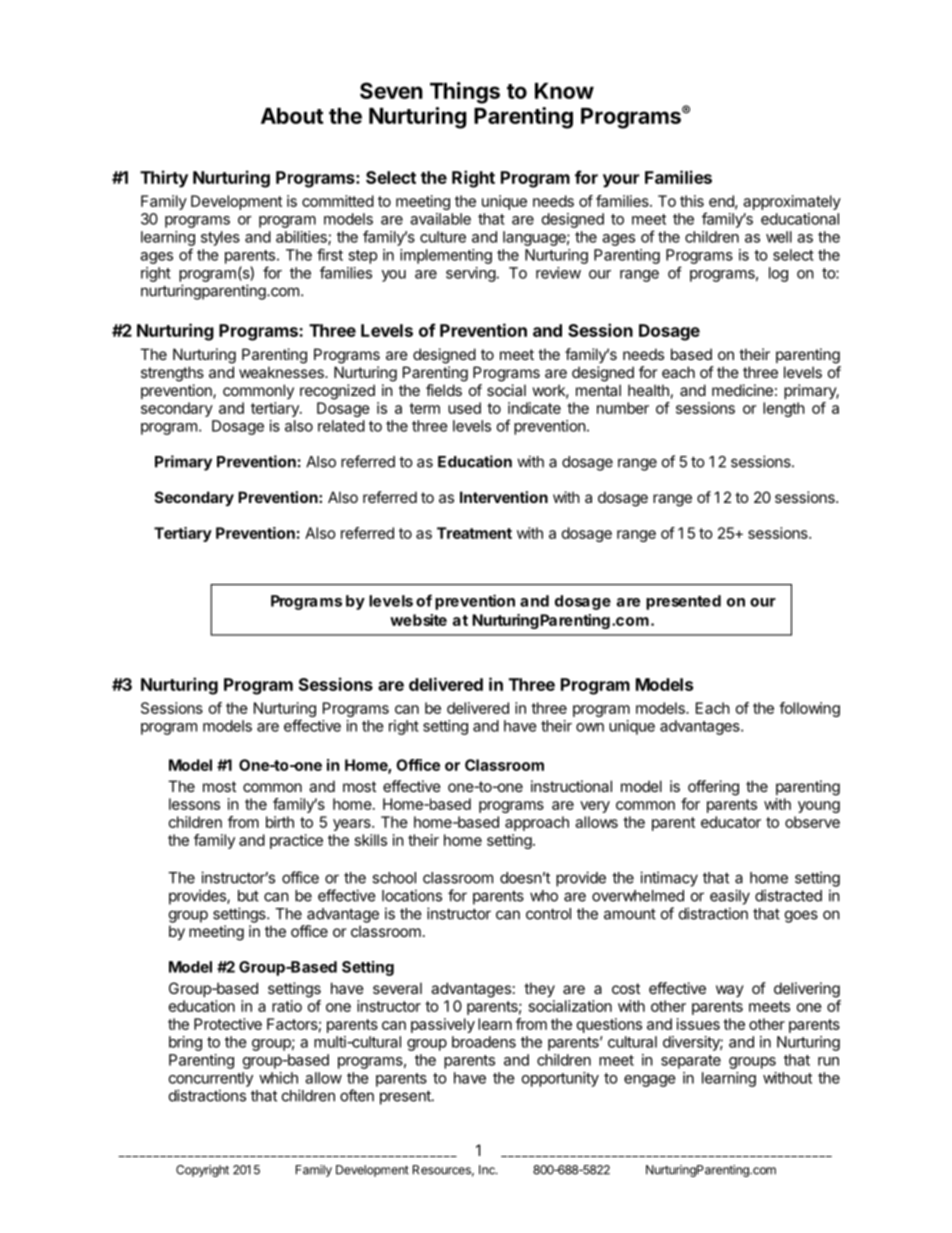  I want to click on broadens, so click(484, 1042).
